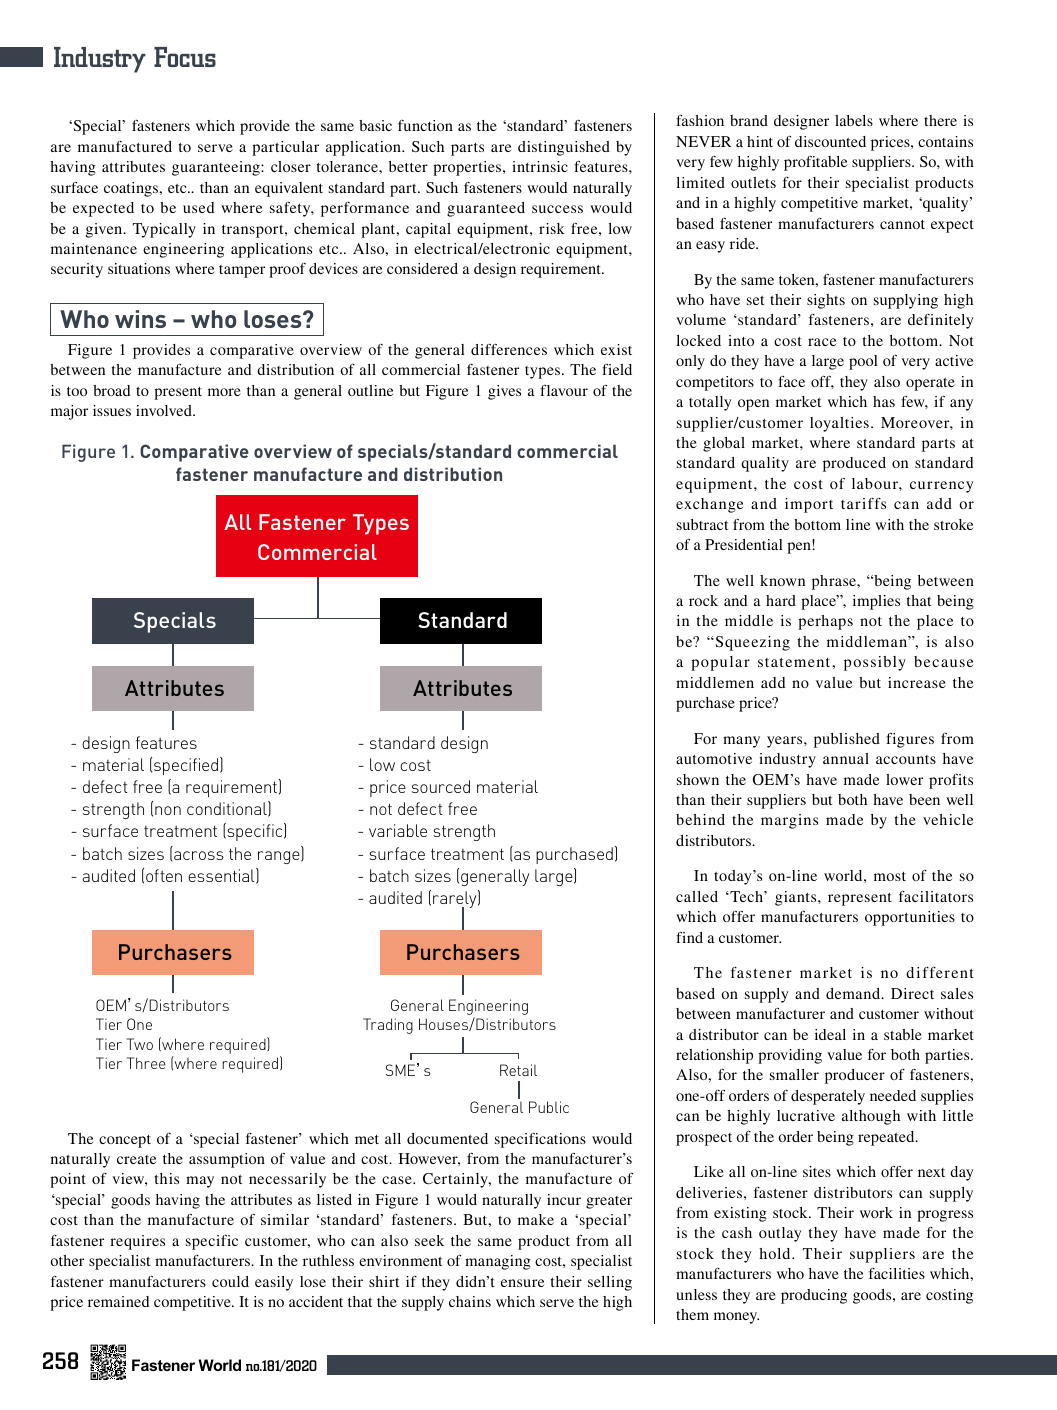 The width and height of the screenshot is (1057, 1410). What do you see at coordinates (230, 1281) in the screenshot?
I see `could` at bounding box center [230, 1281].
